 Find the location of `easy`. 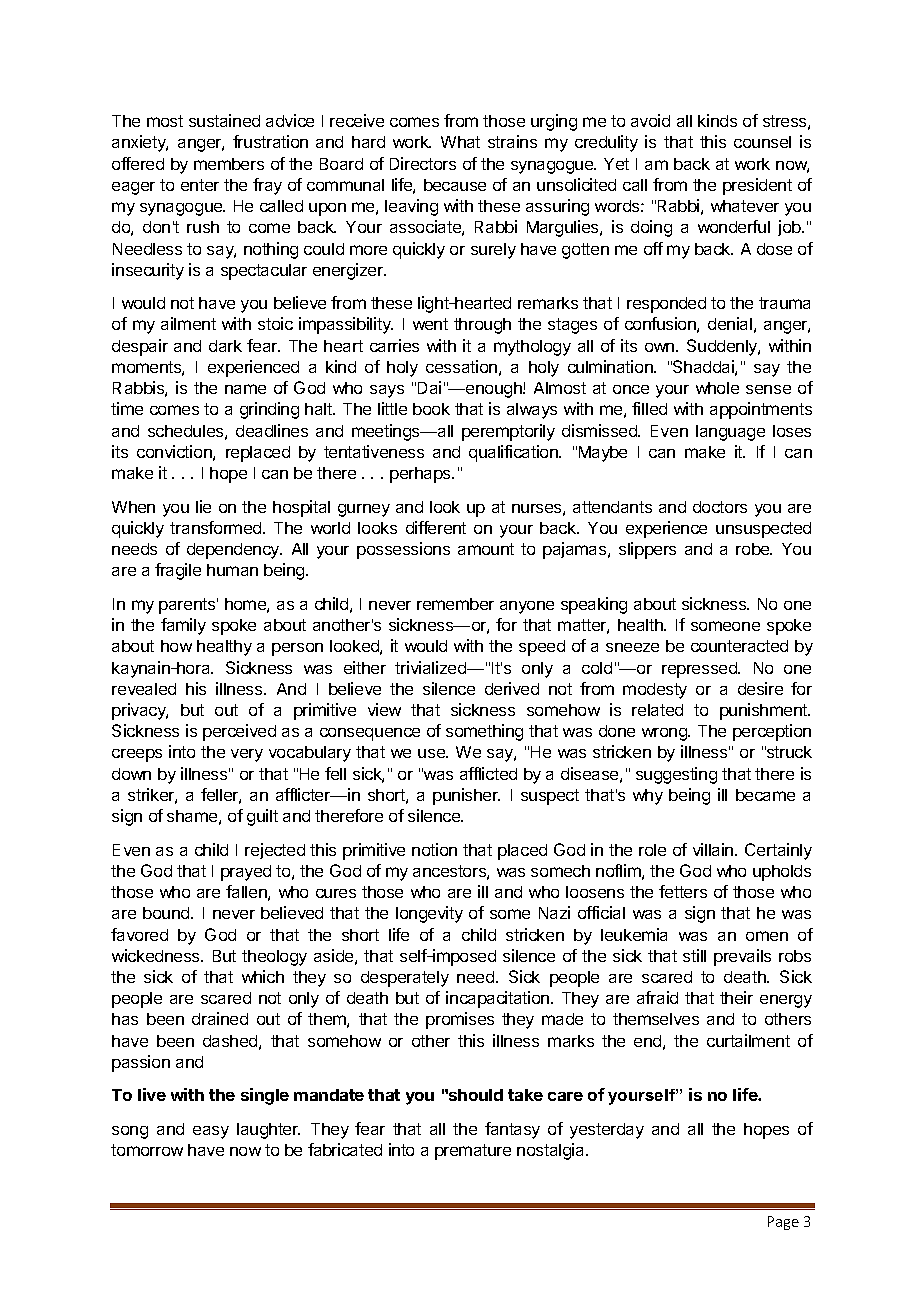

easy is located at coordinates (211, 1132).
